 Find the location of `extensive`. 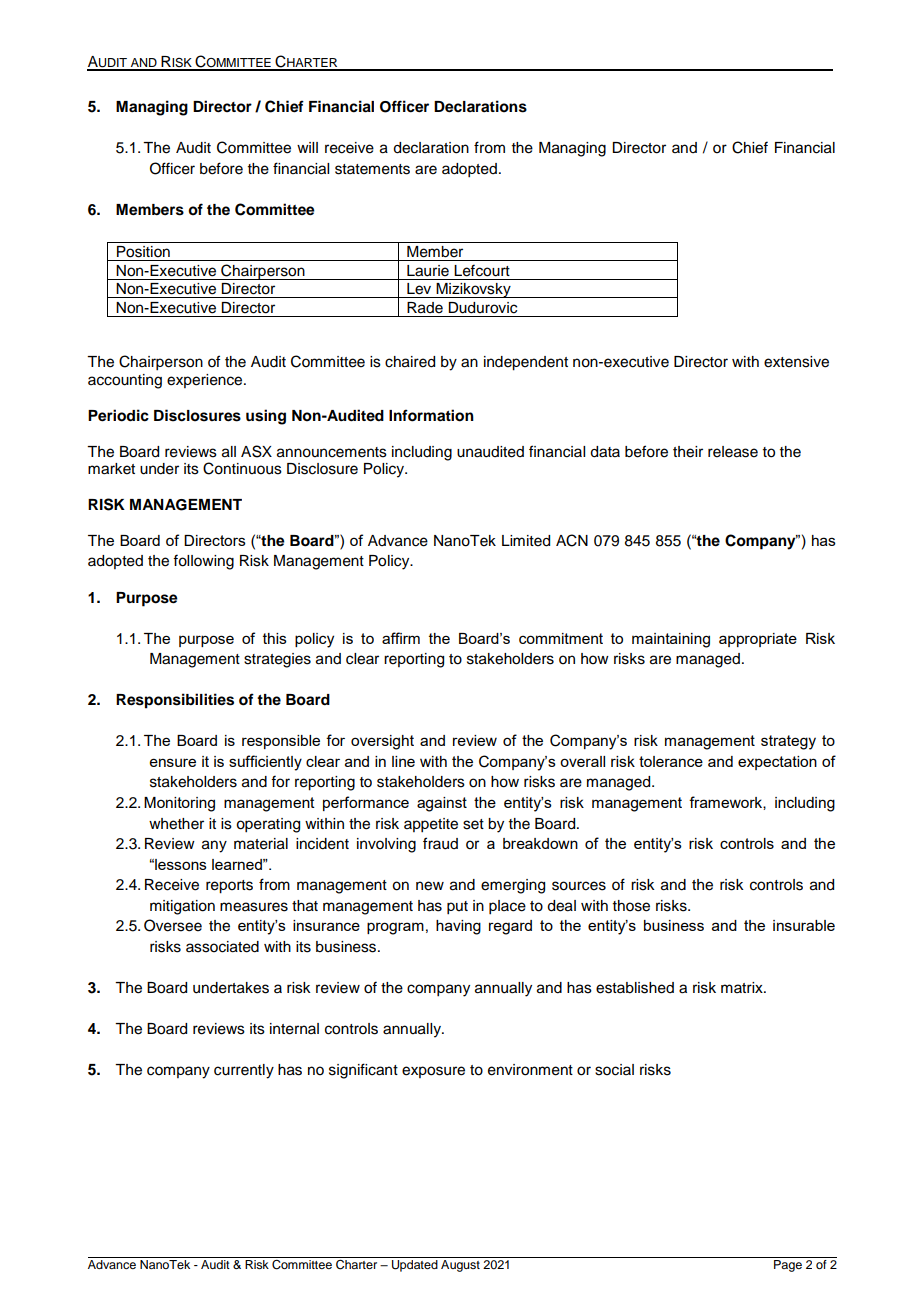

extensive is located at coordinates (796, 362).
